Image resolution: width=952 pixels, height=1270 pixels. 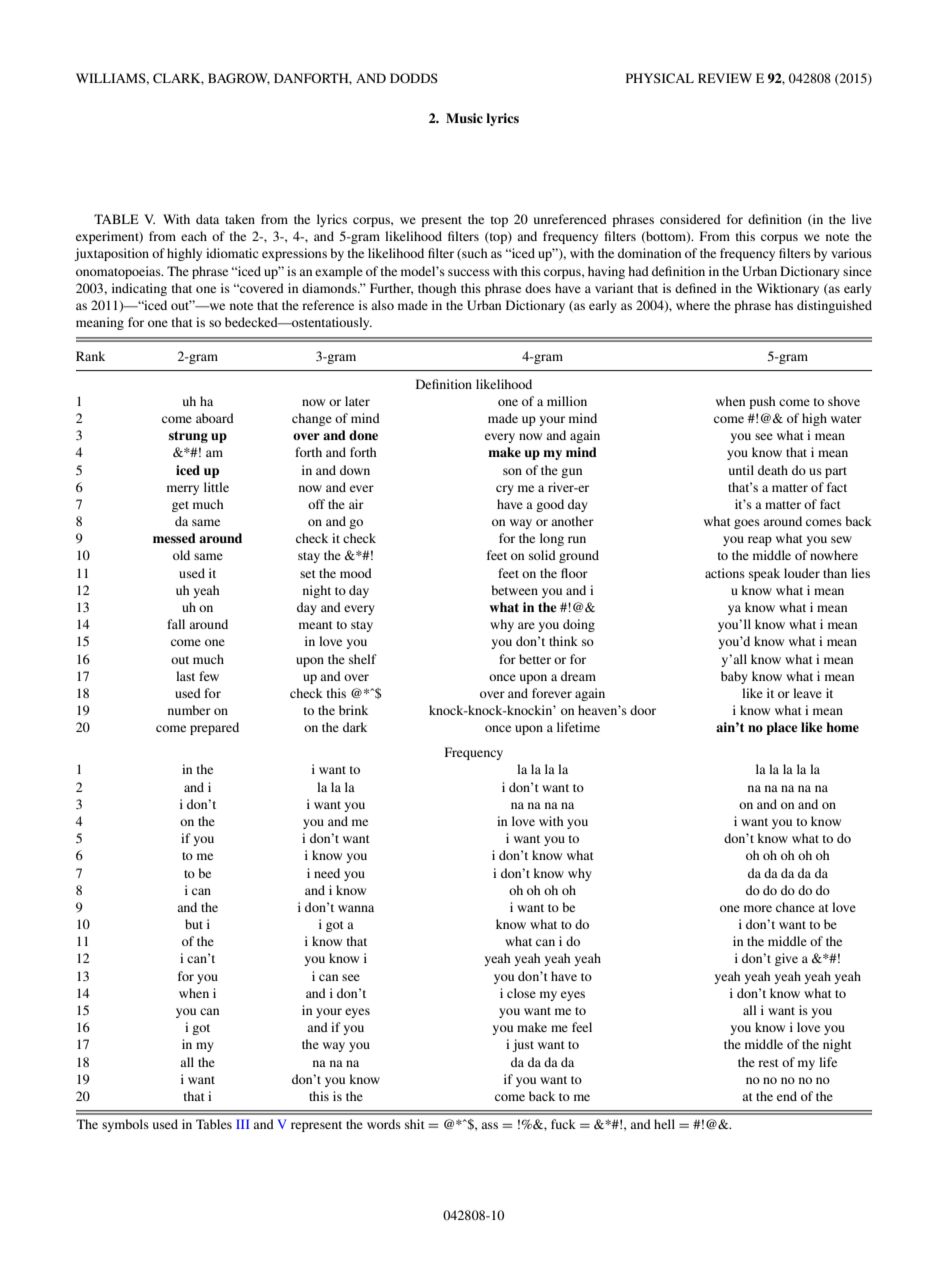 What do you see at coordinates (514, 590) in the image?
I see `between` at bounding box center [514, 590].
